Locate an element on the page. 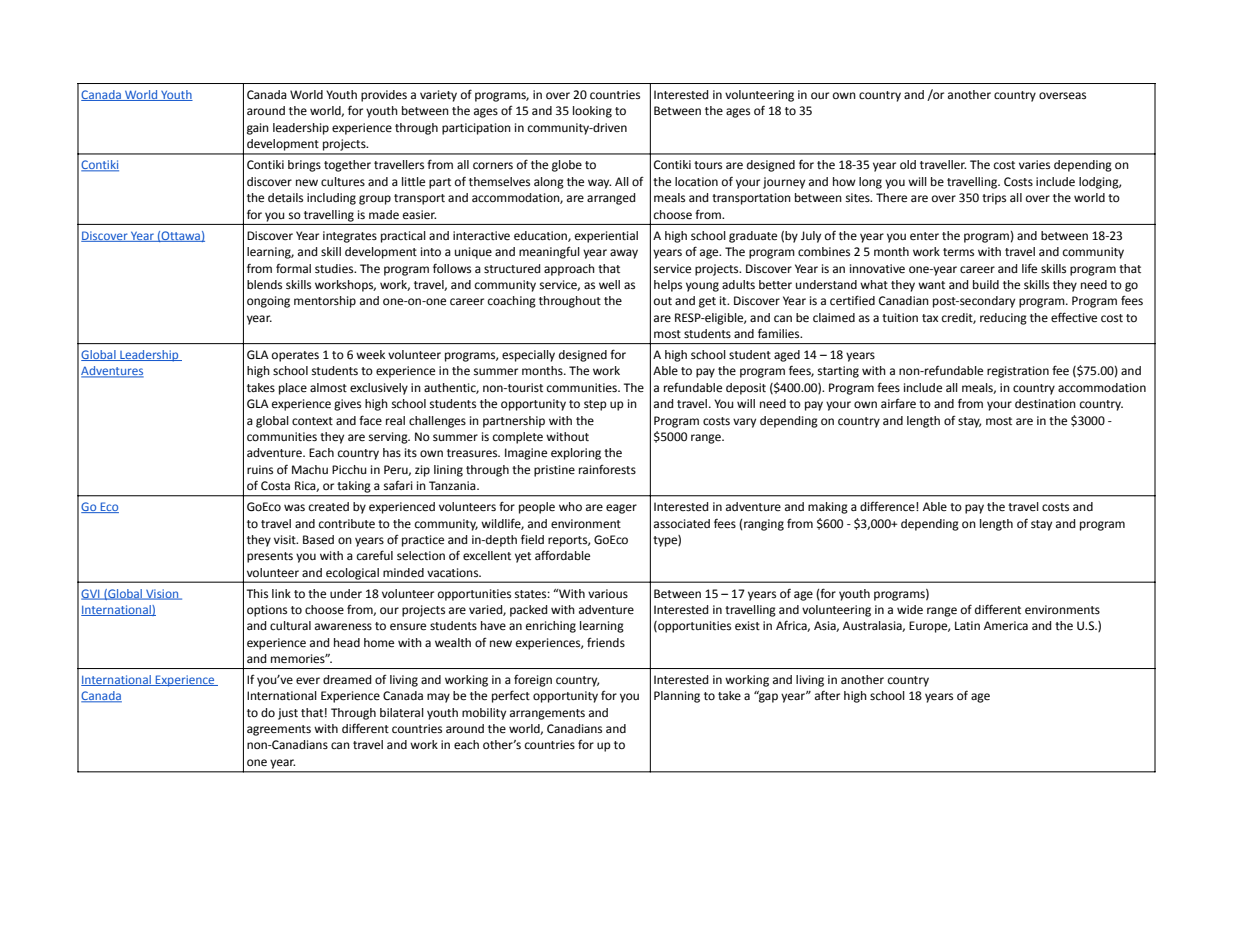 Image resolution: width=1233 pixels, height=952 pixels. well is located at coordinates (609, 285).
